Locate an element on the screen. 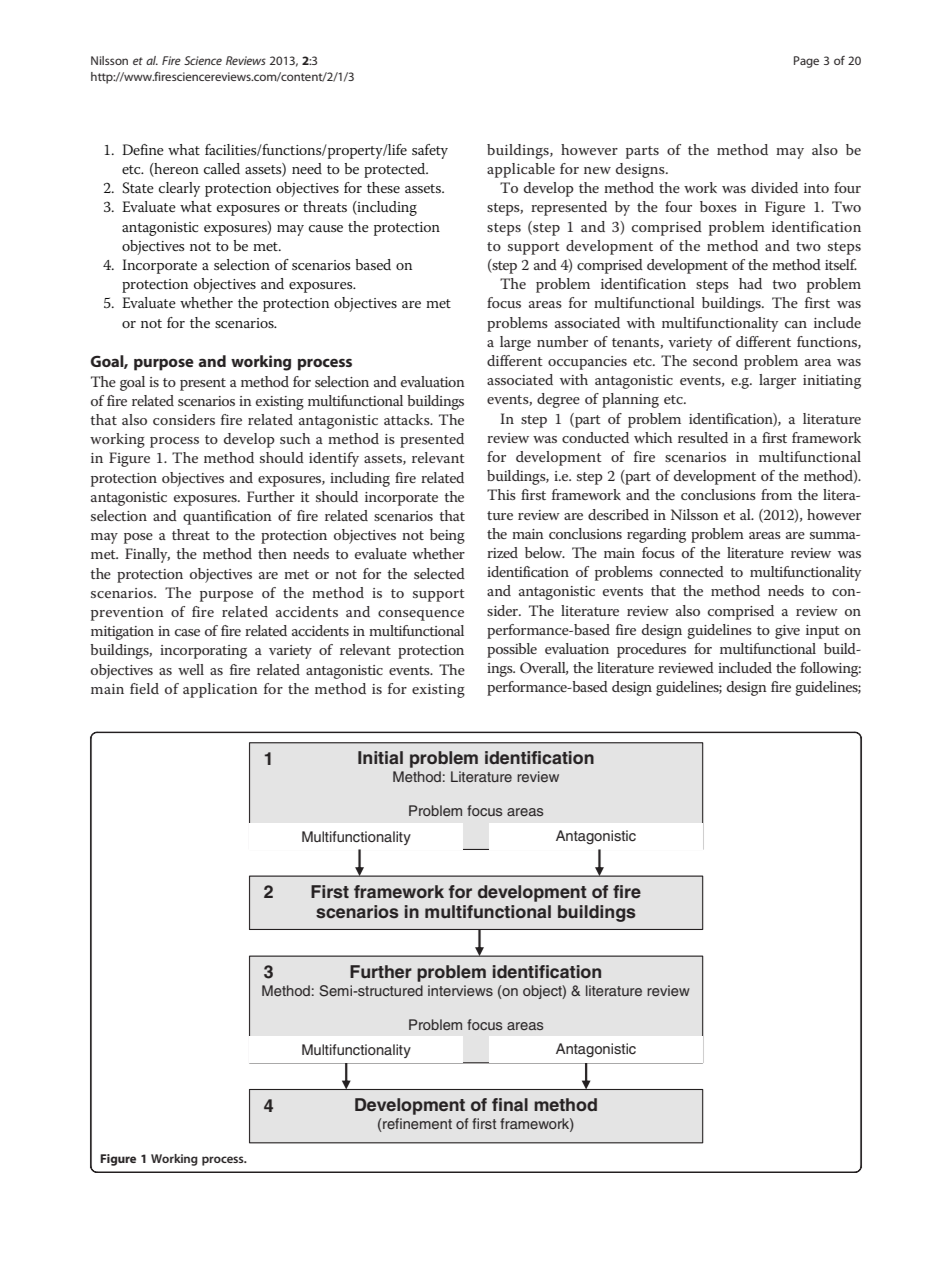  refinement is located at coordinates (417, 1123).
